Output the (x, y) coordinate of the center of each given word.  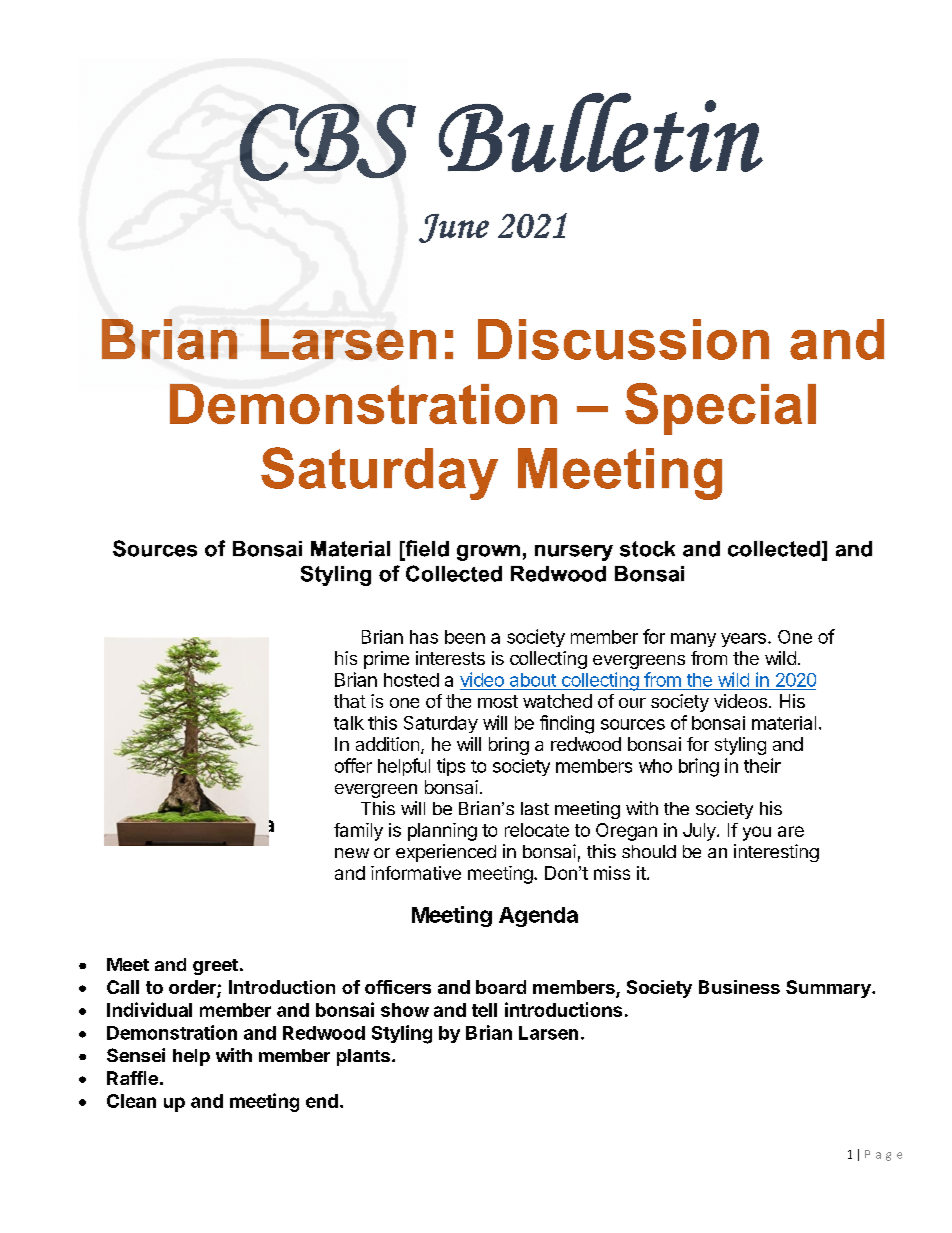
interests (450, 658)
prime (386, 660)
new (352, 853)
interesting (776, 853)
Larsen (548, 1033)
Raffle (132, 1078)
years (743, 640)
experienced (446, 853)
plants (363, 1057)
